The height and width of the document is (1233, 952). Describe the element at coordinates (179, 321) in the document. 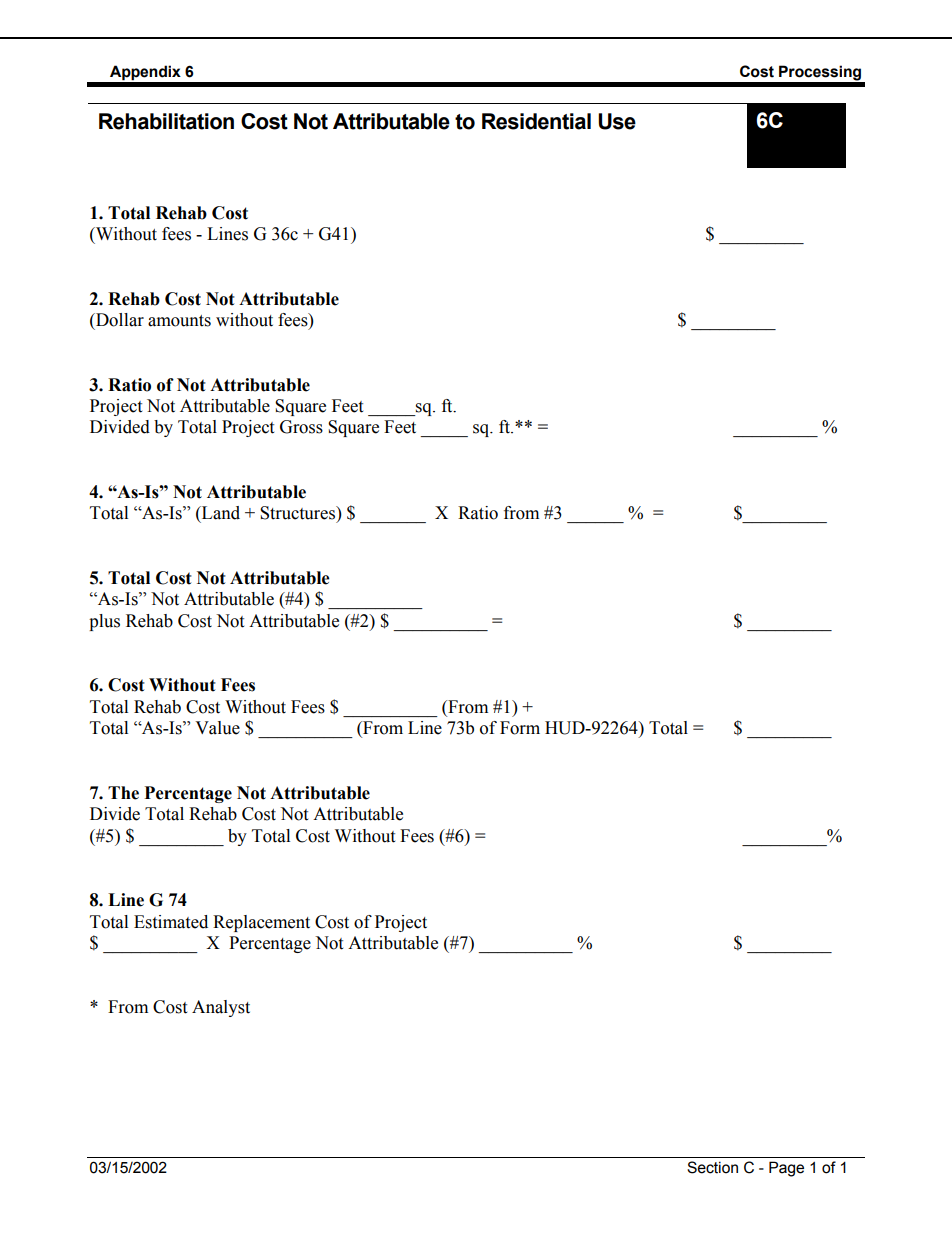

I see `amounts` at that location.
